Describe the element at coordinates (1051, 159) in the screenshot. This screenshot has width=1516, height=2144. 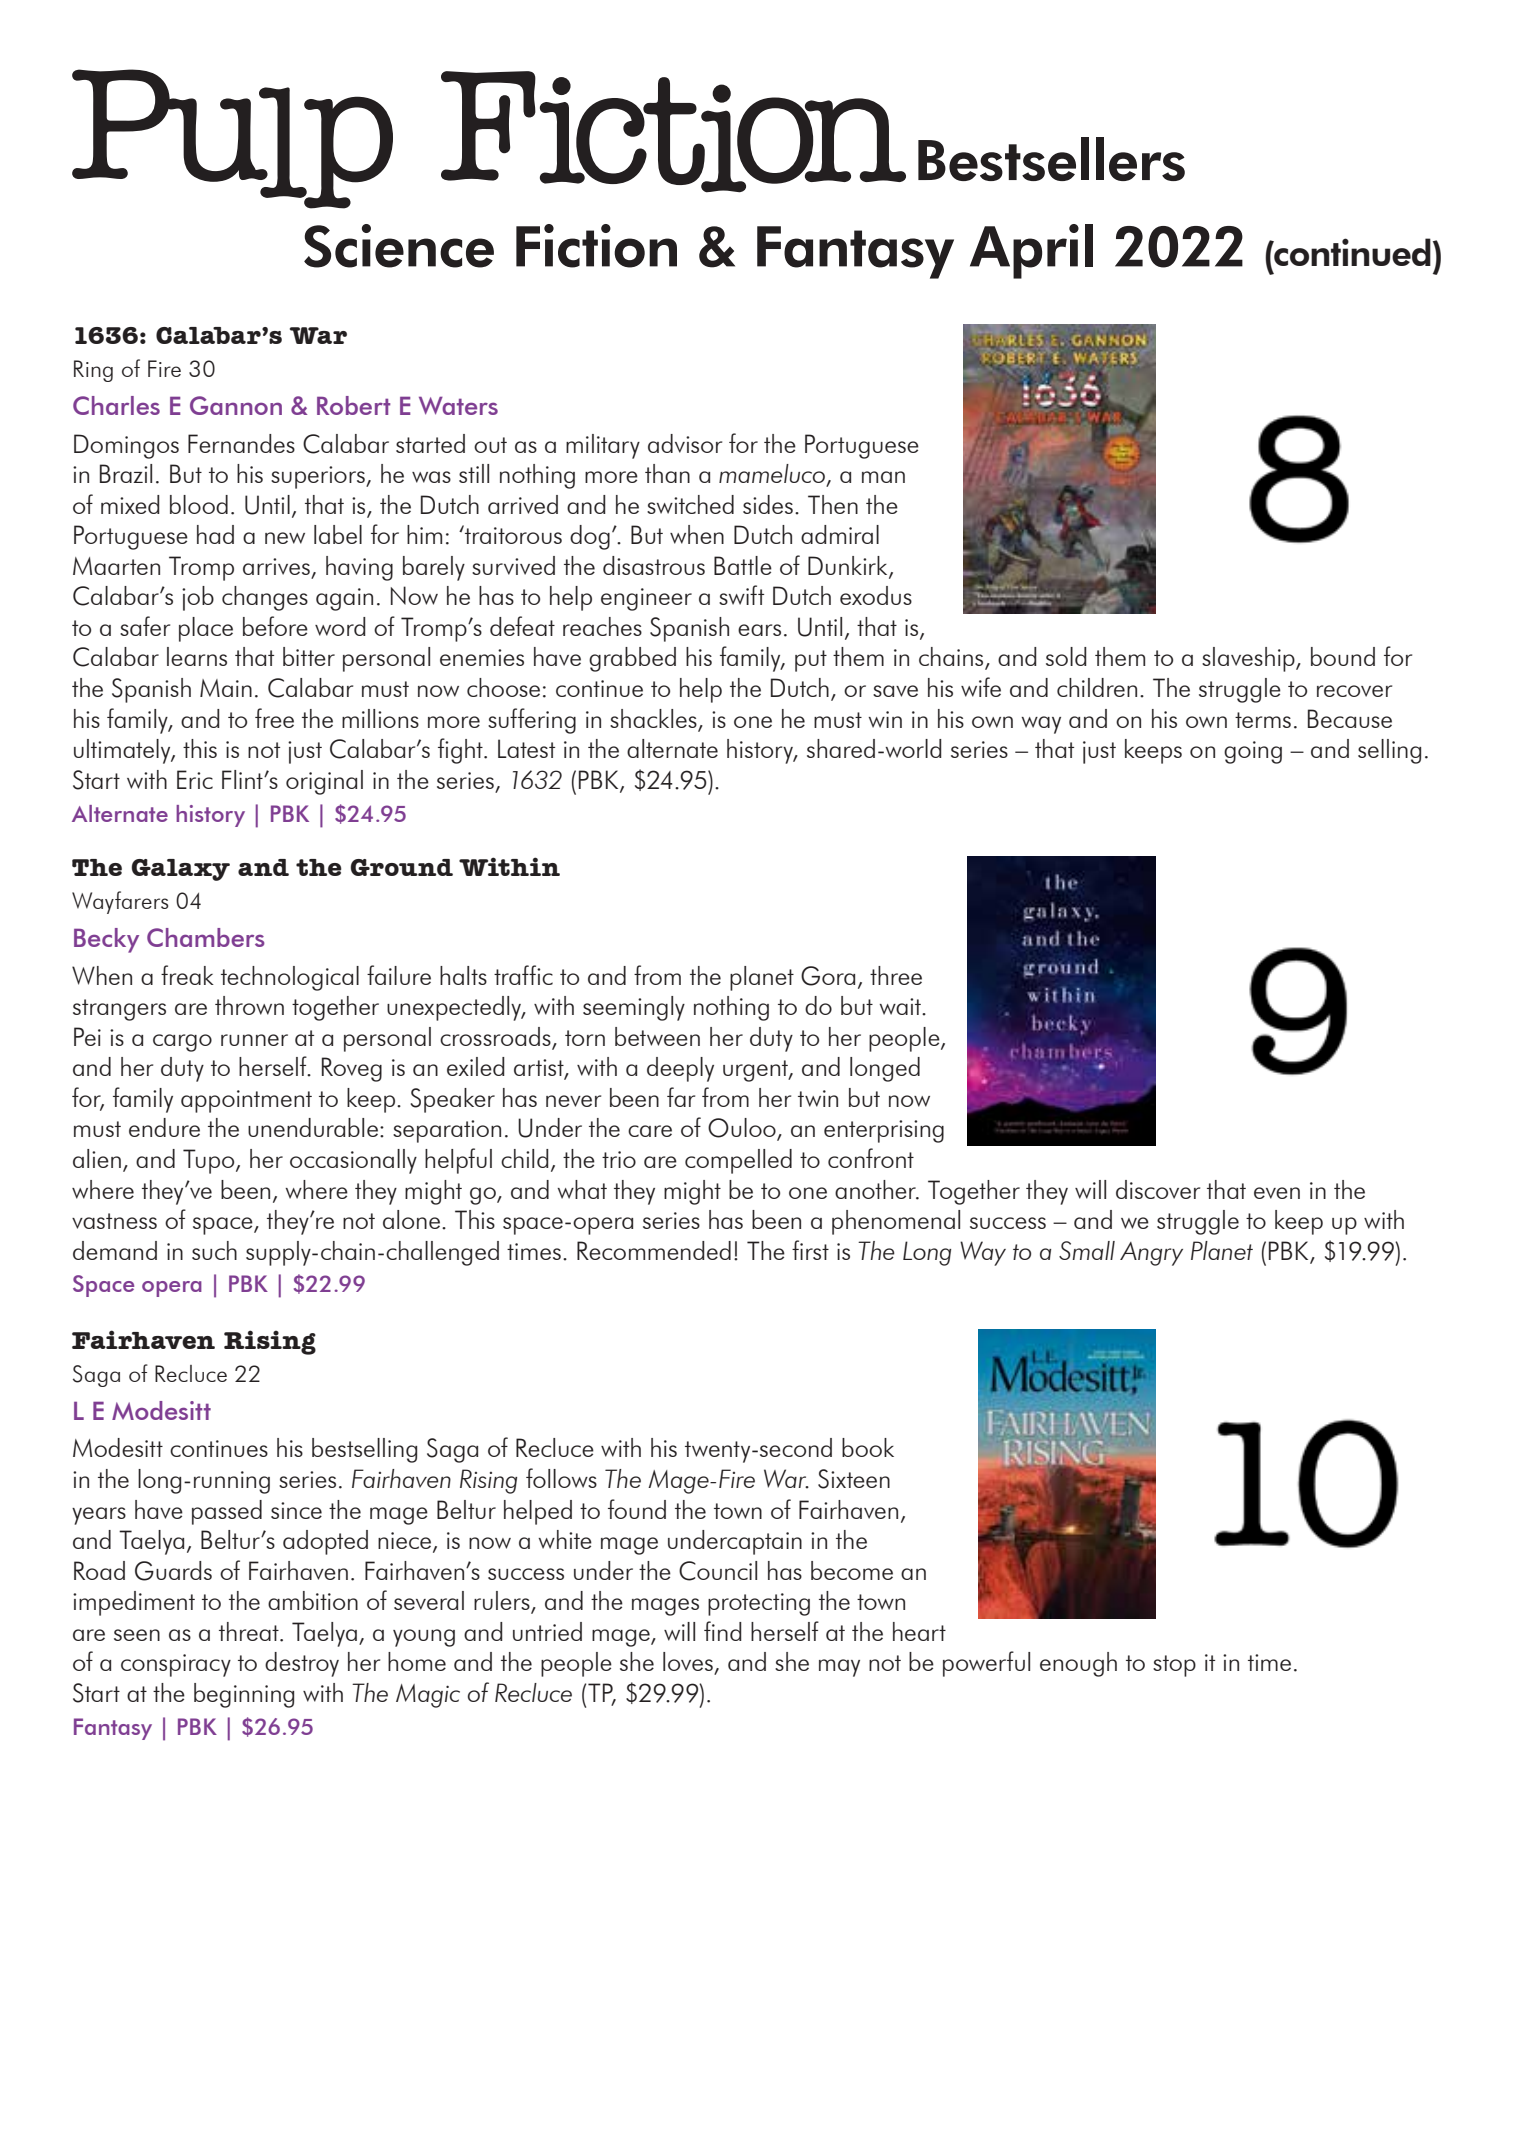
I see `Bestsellers` at that location.
